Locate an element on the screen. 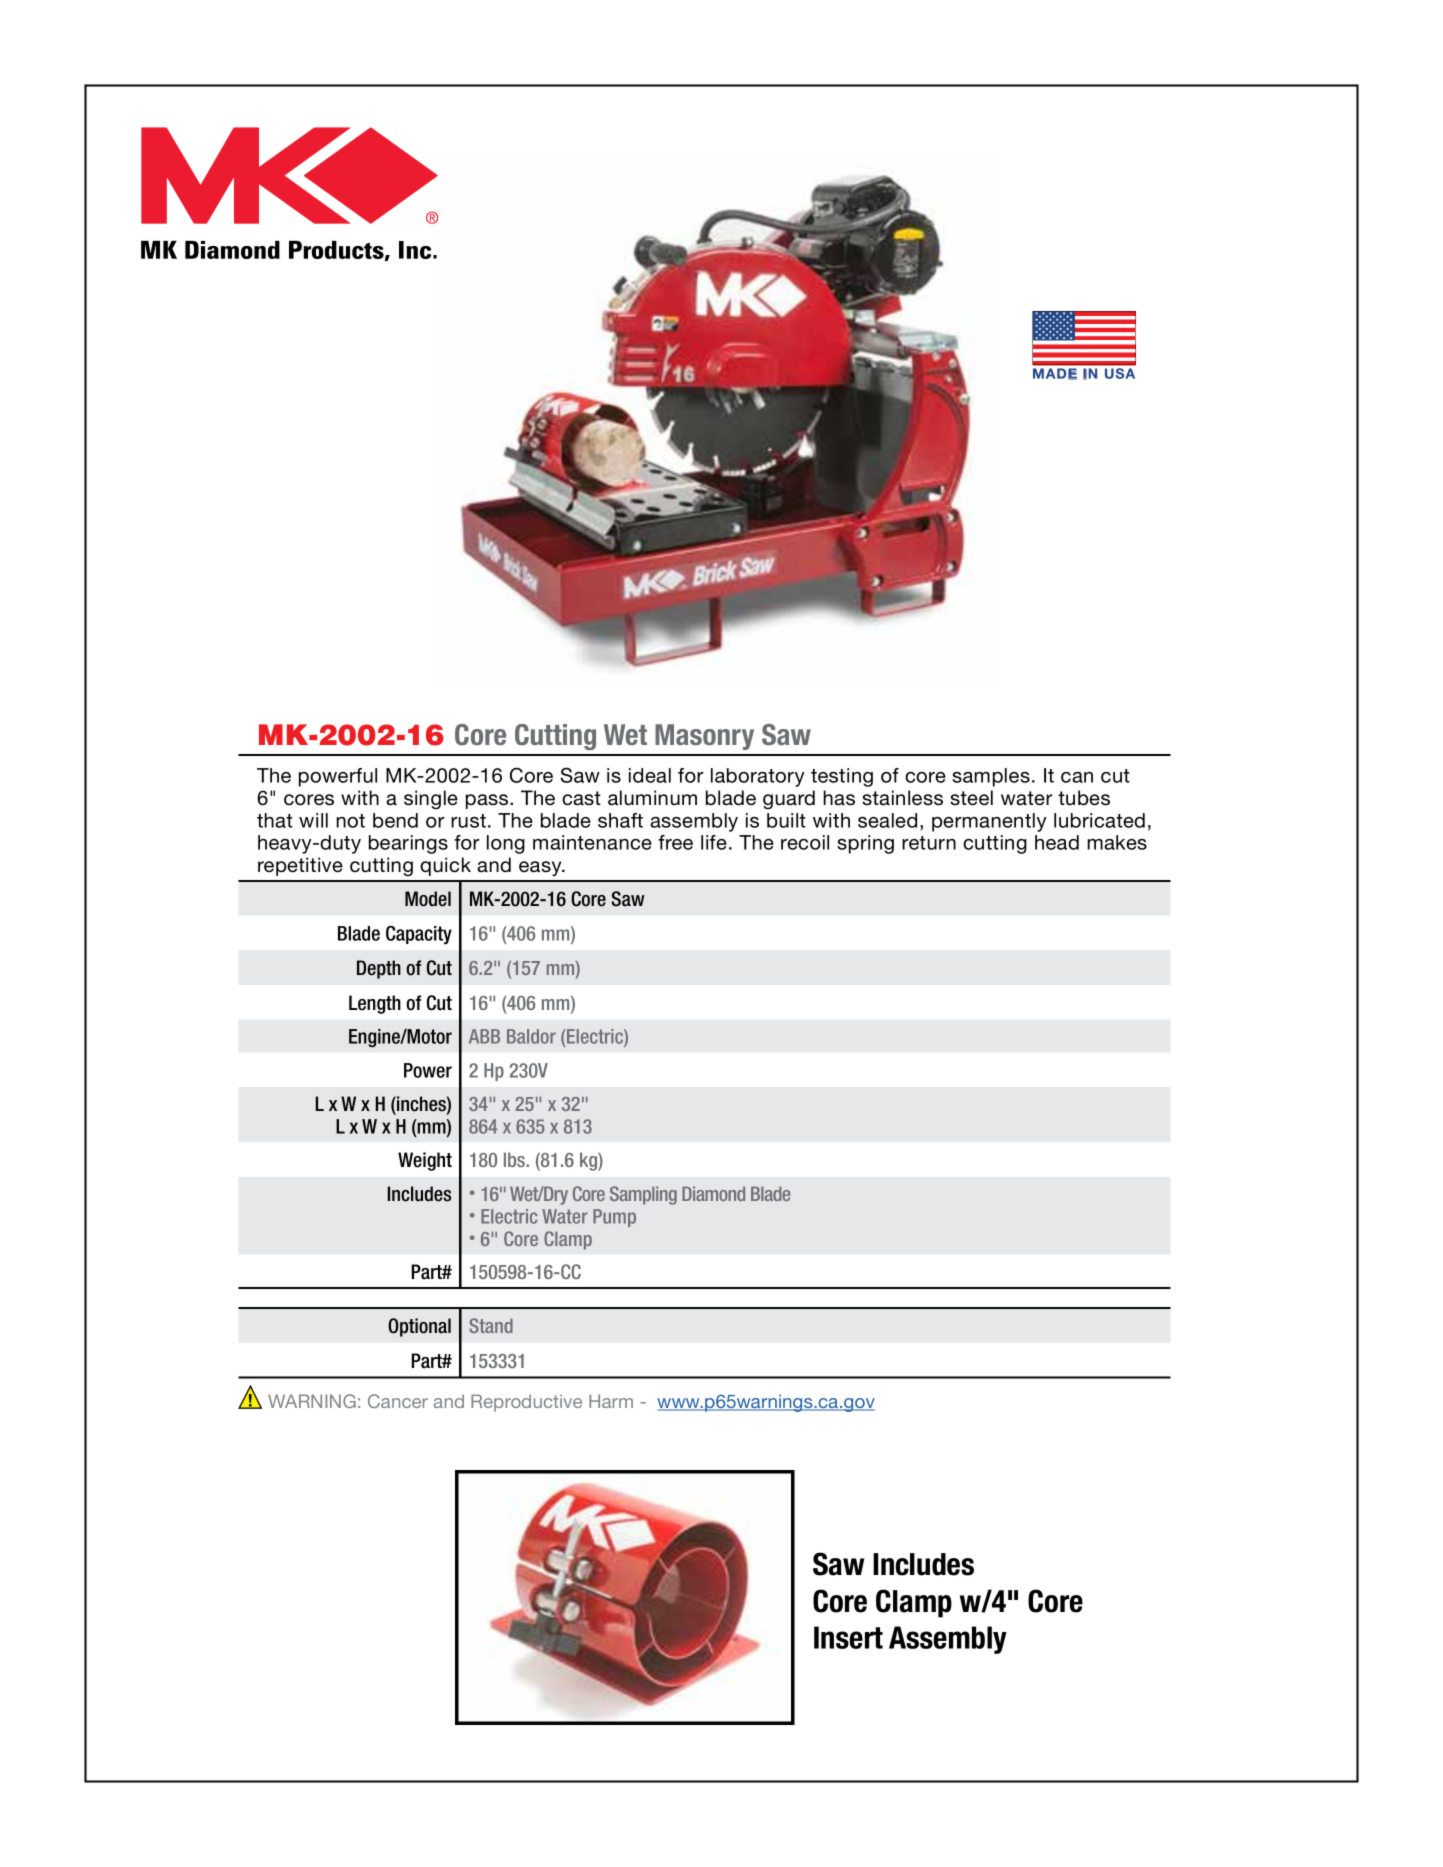 Image resolution: width=1443 pixels, height=1867 pixels. samples is located at coordinates (991, 777).
